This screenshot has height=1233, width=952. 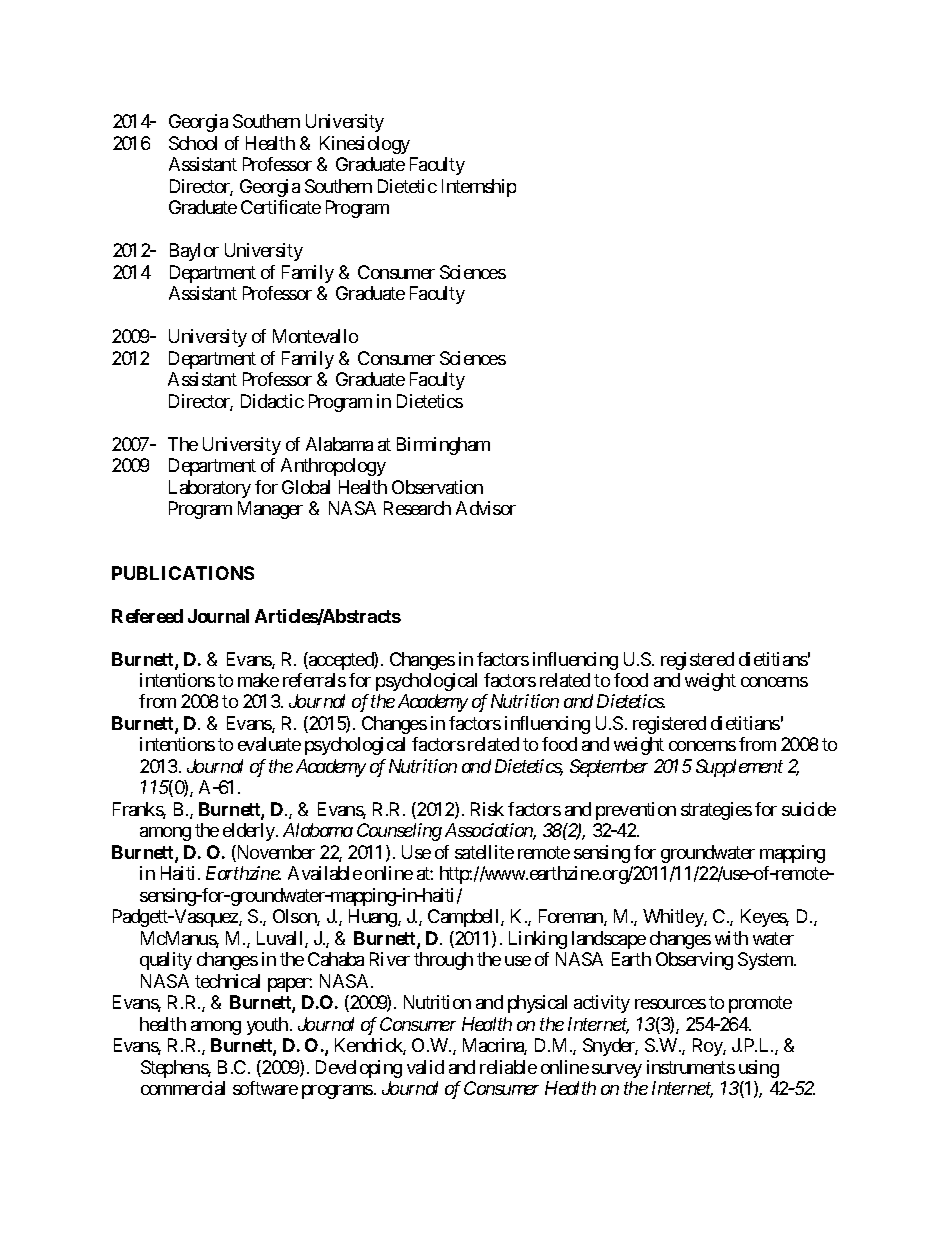 I want to click on Advisor, so click(x=486, y=508).
